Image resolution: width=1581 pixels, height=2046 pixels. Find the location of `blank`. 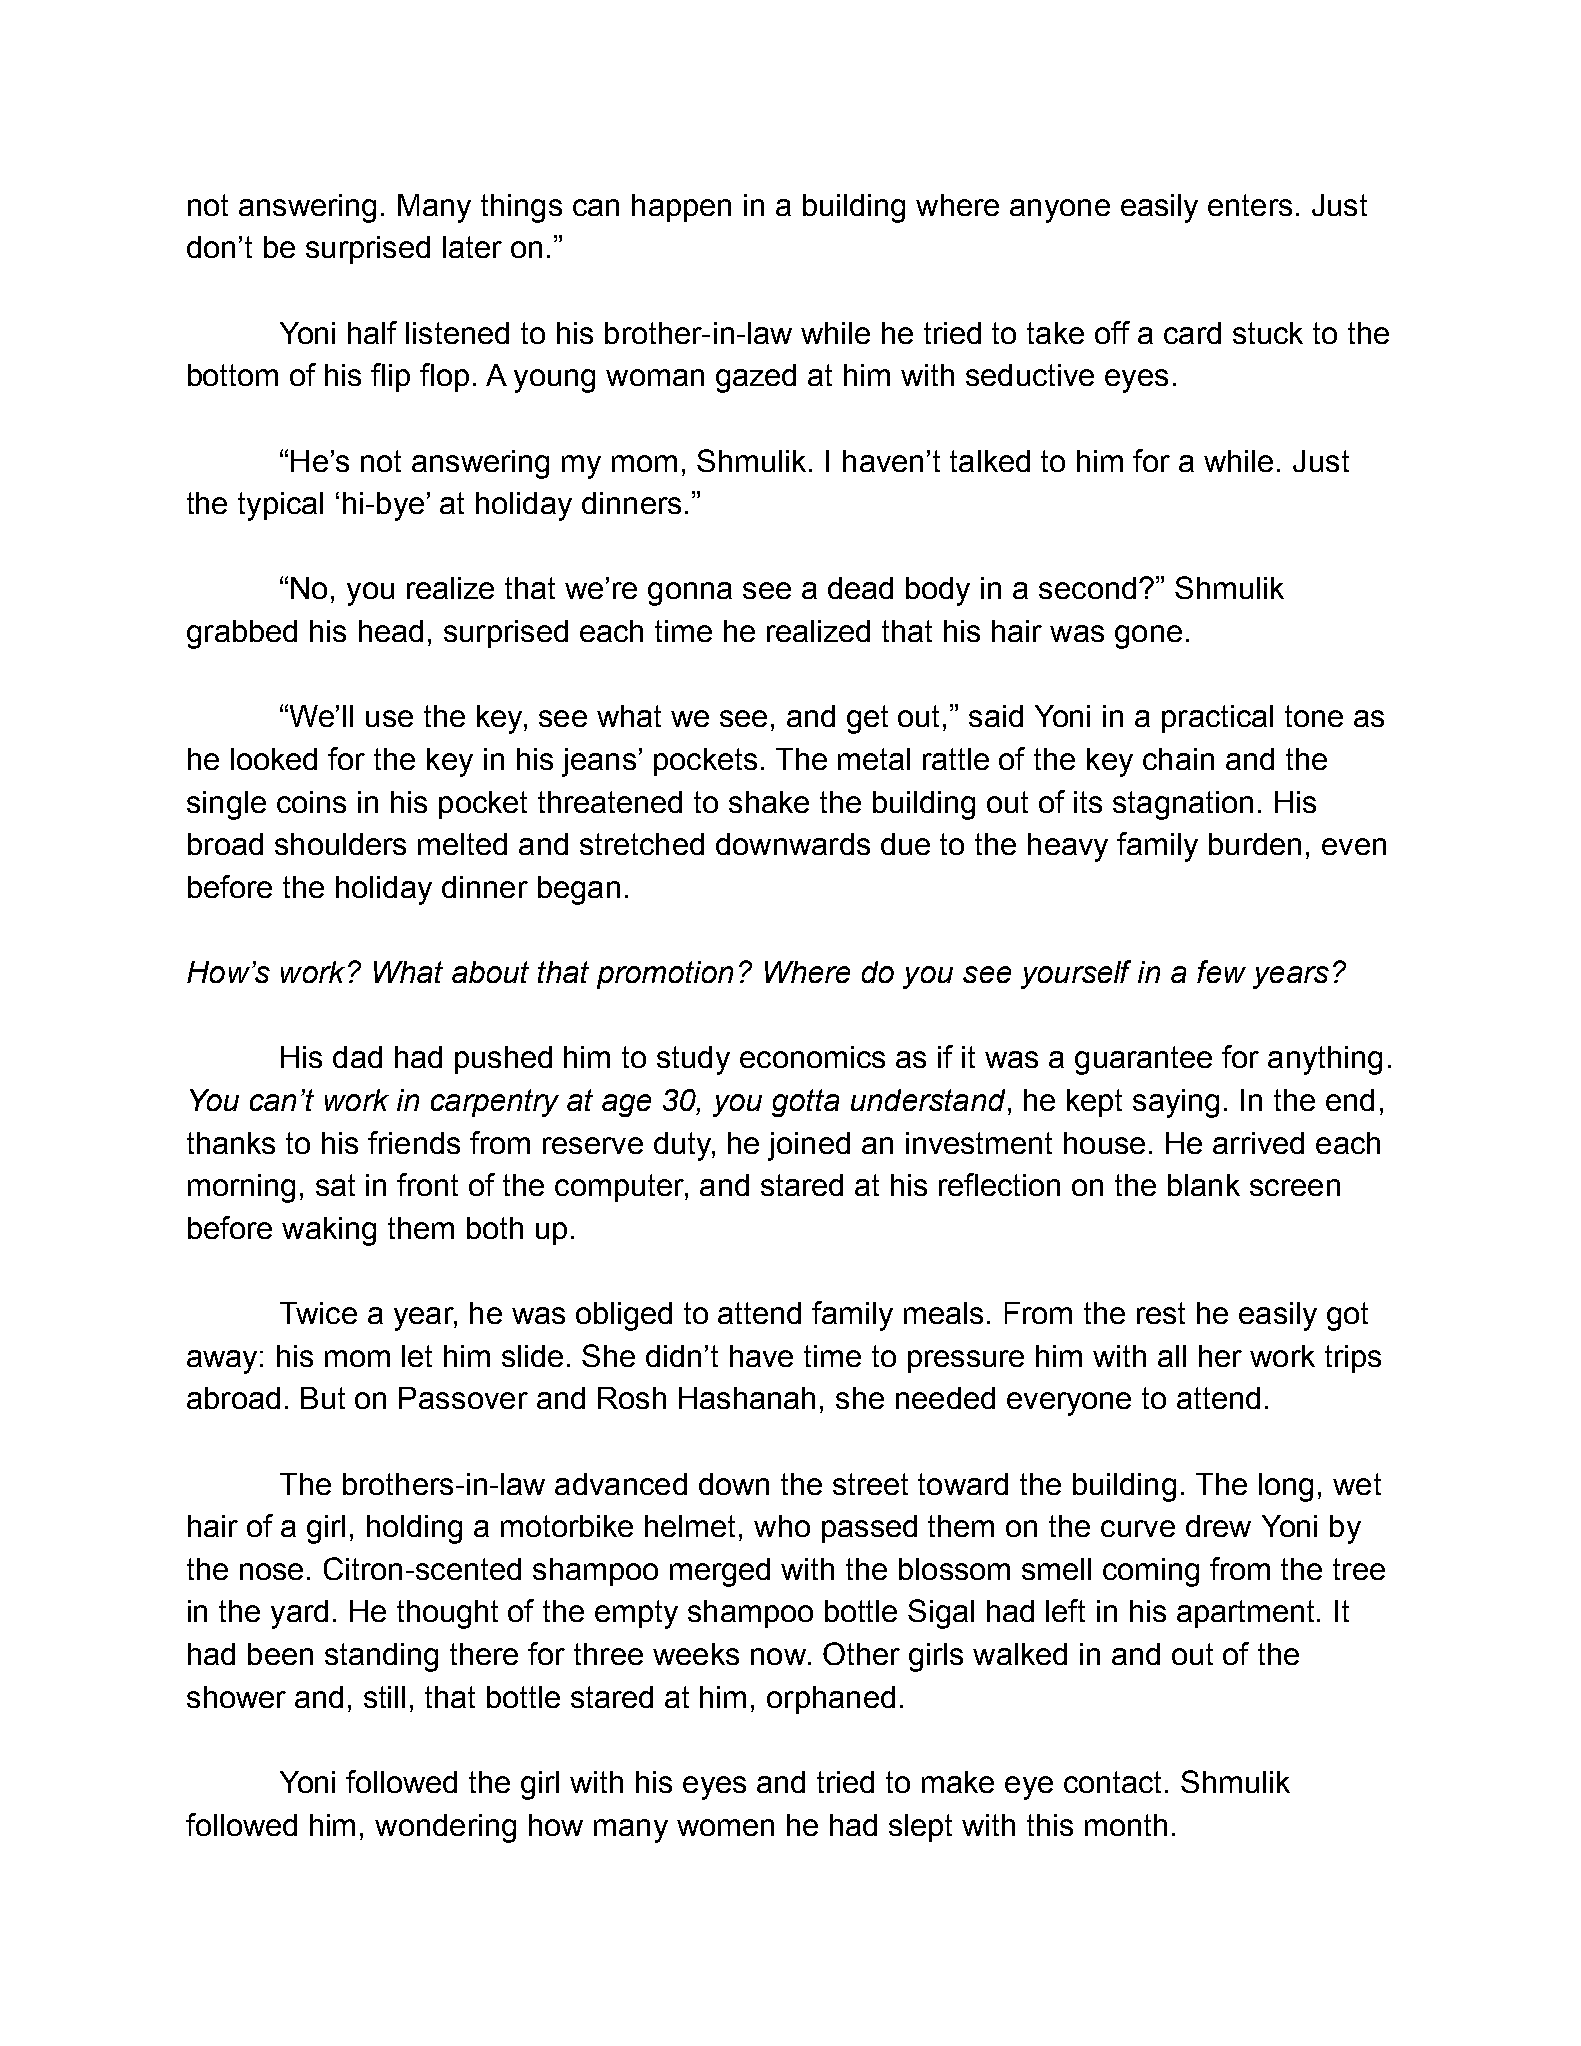

blank is located at coordinates (1204, 1185).
